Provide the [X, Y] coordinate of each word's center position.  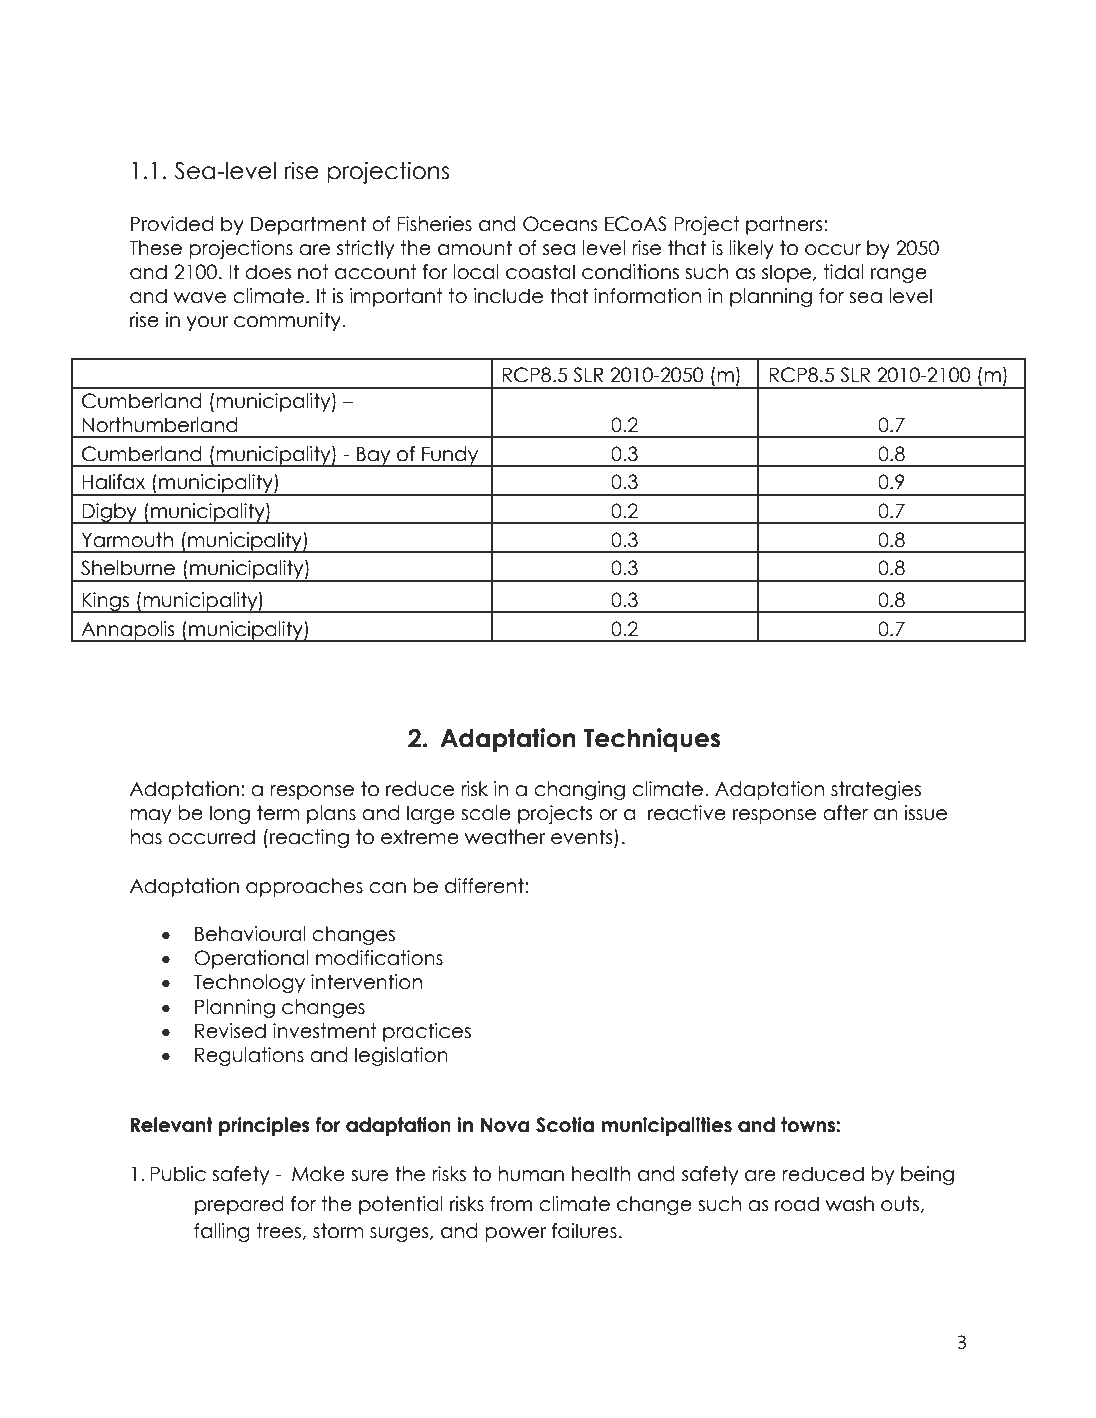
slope [788, 273]
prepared [239, 1205]
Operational [251, 959]
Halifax [113, 482]
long [230, 814]
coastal [540, 272]
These [155, 248]
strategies [876, 790]
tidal [844, 272]
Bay [374, 456]
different [485, 886]
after [845, 813]
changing [579, 790]
